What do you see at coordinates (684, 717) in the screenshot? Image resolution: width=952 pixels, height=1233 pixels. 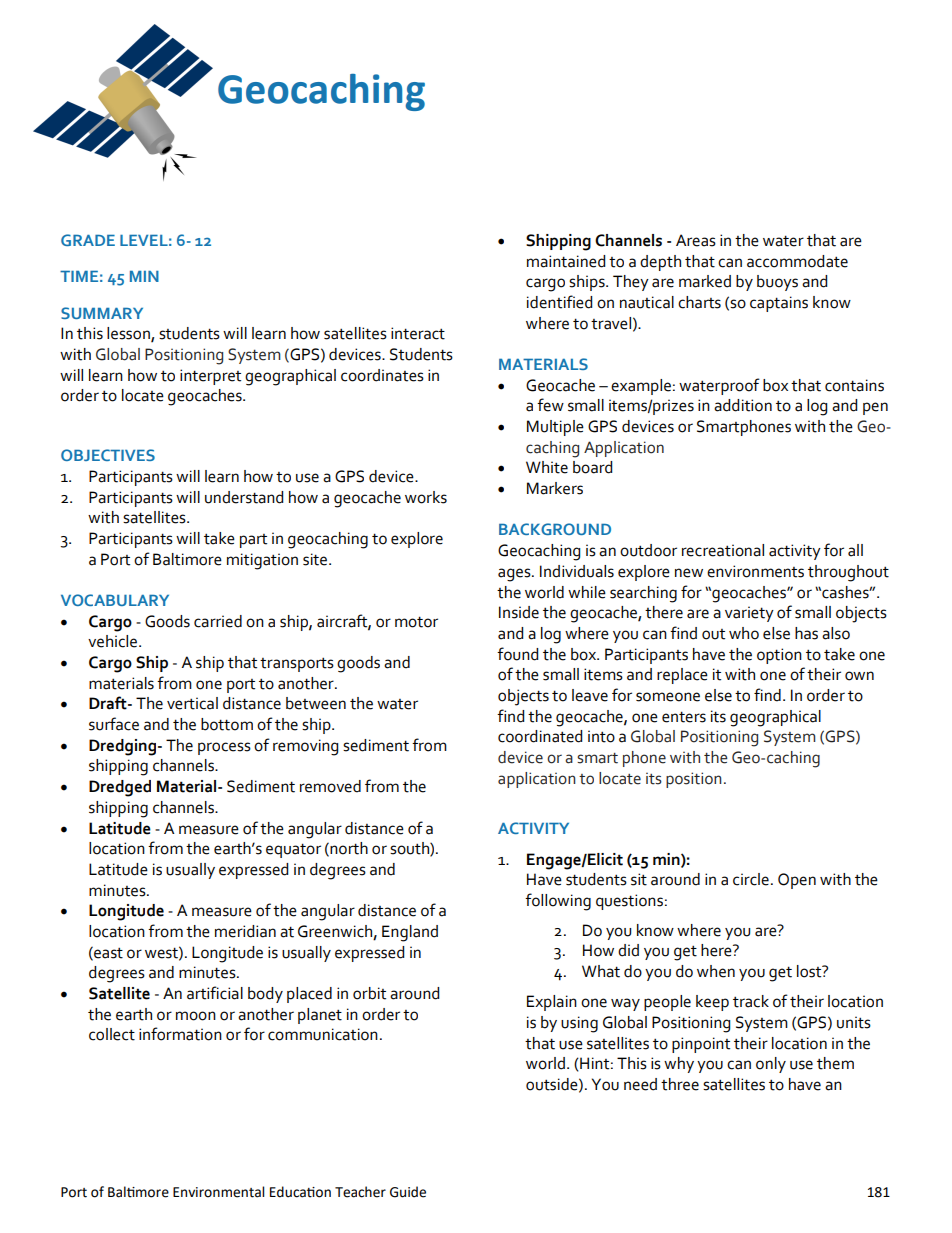 I see `enters` at bounding box center [684, 717].
